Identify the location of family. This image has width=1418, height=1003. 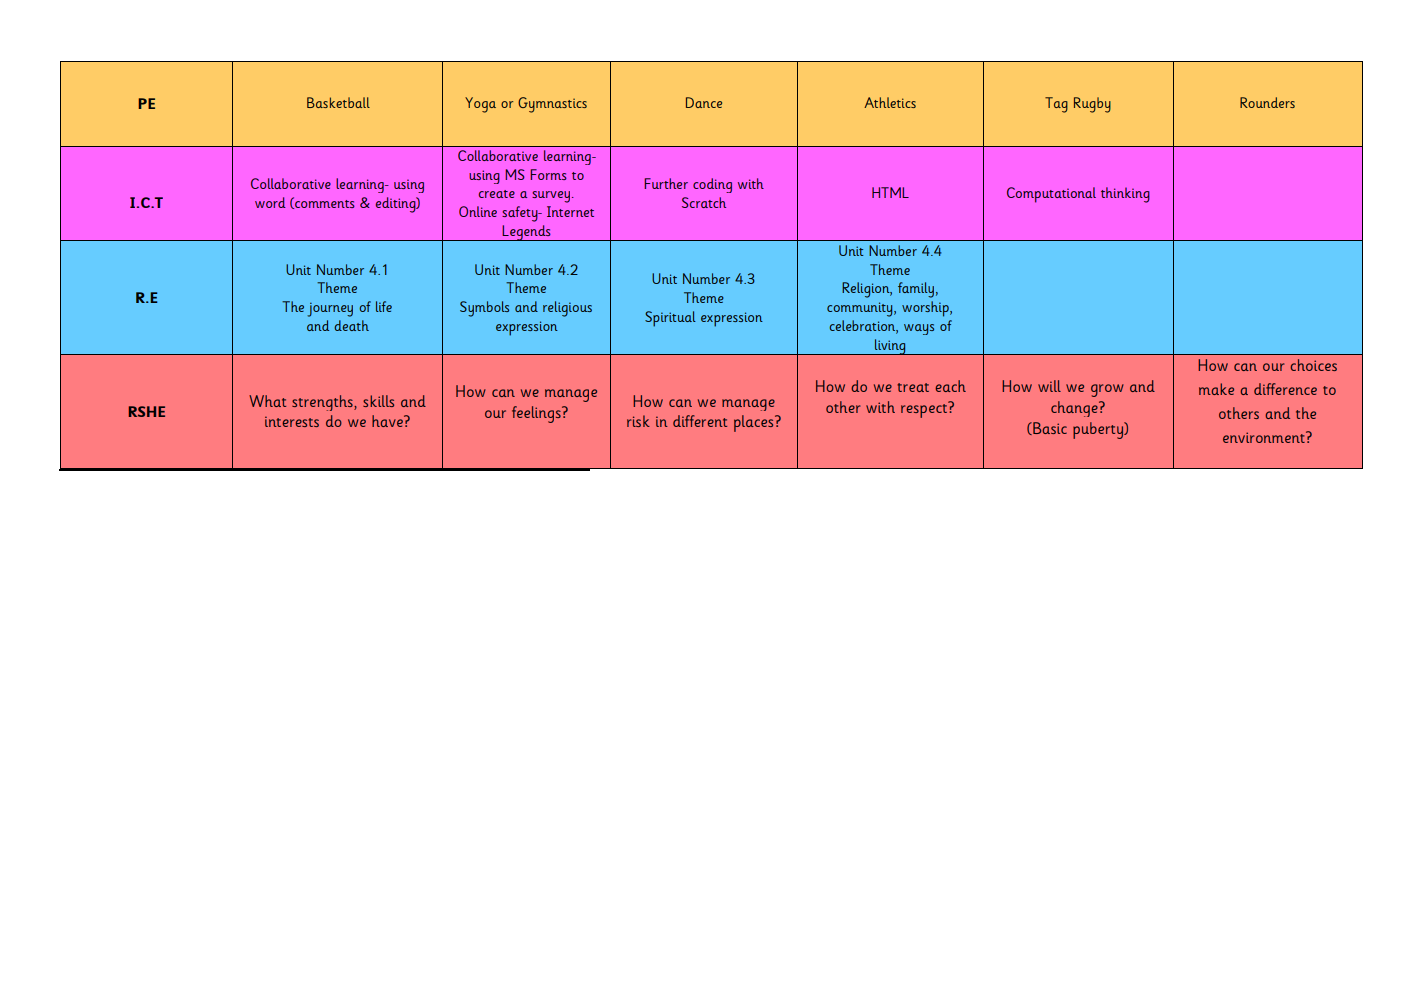
(916, 290).
